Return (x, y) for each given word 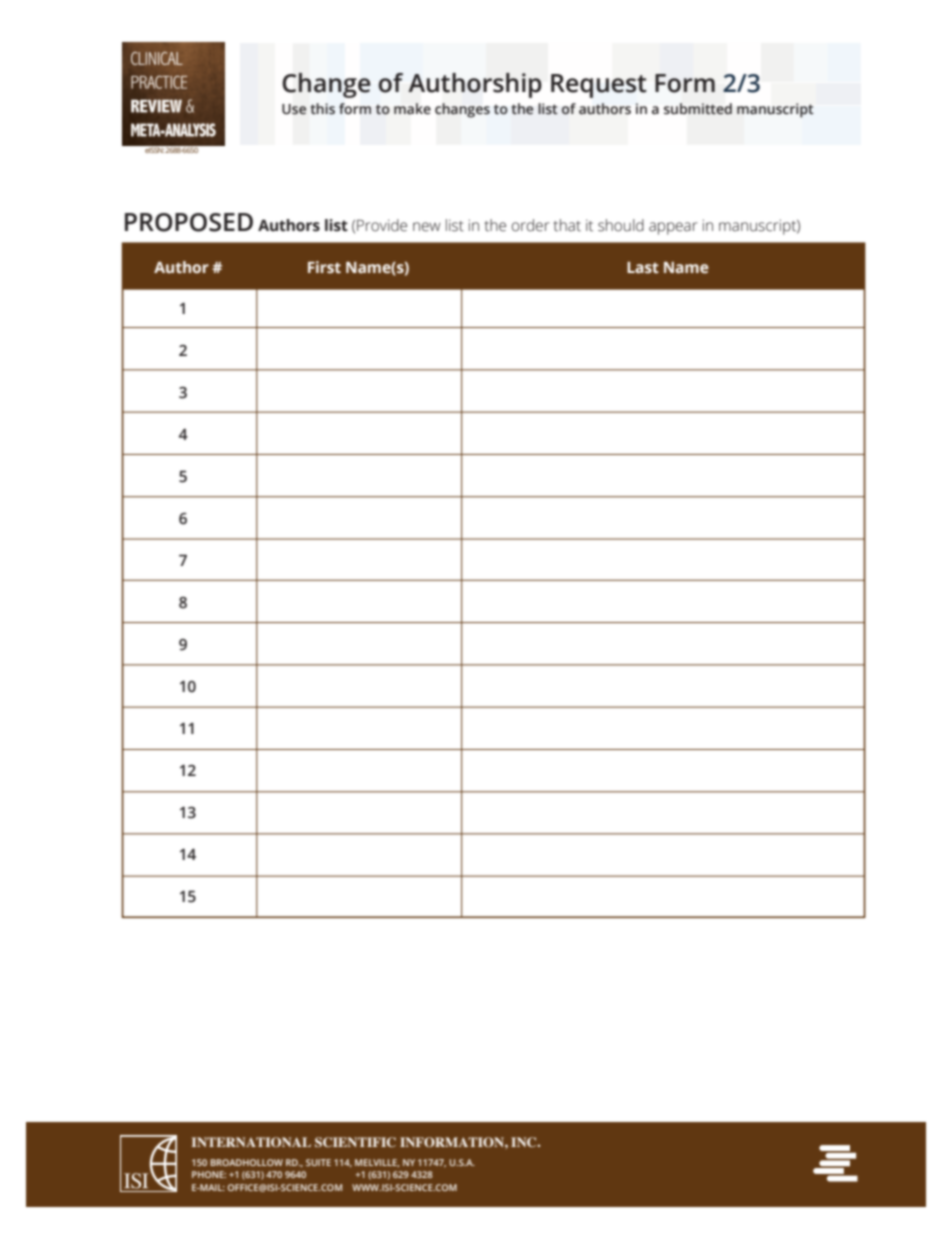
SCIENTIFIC (355, 1142)
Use (294, 109)
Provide (382, 225)
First (324, 267)
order (530, 225)
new (427, 227)
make (412, 109)
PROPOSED (189, 222)
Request (599, 86)
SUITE (318, 1162)
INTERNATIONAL (251, 1142)
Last (643, 268)
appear (673, 228)
